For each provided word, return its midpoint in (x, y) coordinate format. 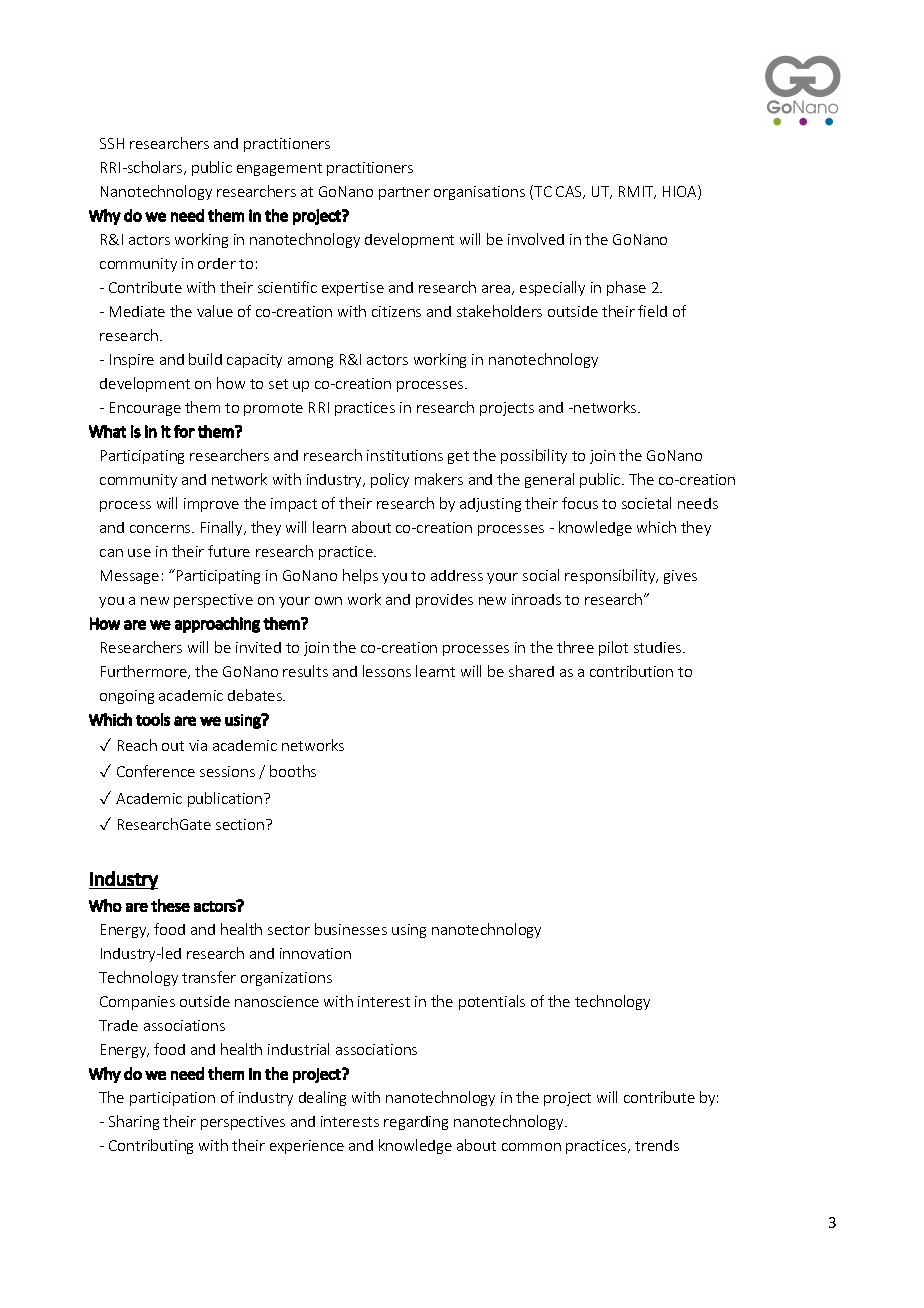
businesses (351, 929)
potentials (492, 1002)
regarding (416, 1123)
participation (172, 1099)
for (184, 431)
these (170, 905)
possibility (534, 456)
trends (657, 1145)
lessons (387, 671)
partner (404, 193)
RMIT (637, 192)
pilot (613, 648)
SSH (112, 143)
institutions (405, 455)
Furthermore (145, 672)
